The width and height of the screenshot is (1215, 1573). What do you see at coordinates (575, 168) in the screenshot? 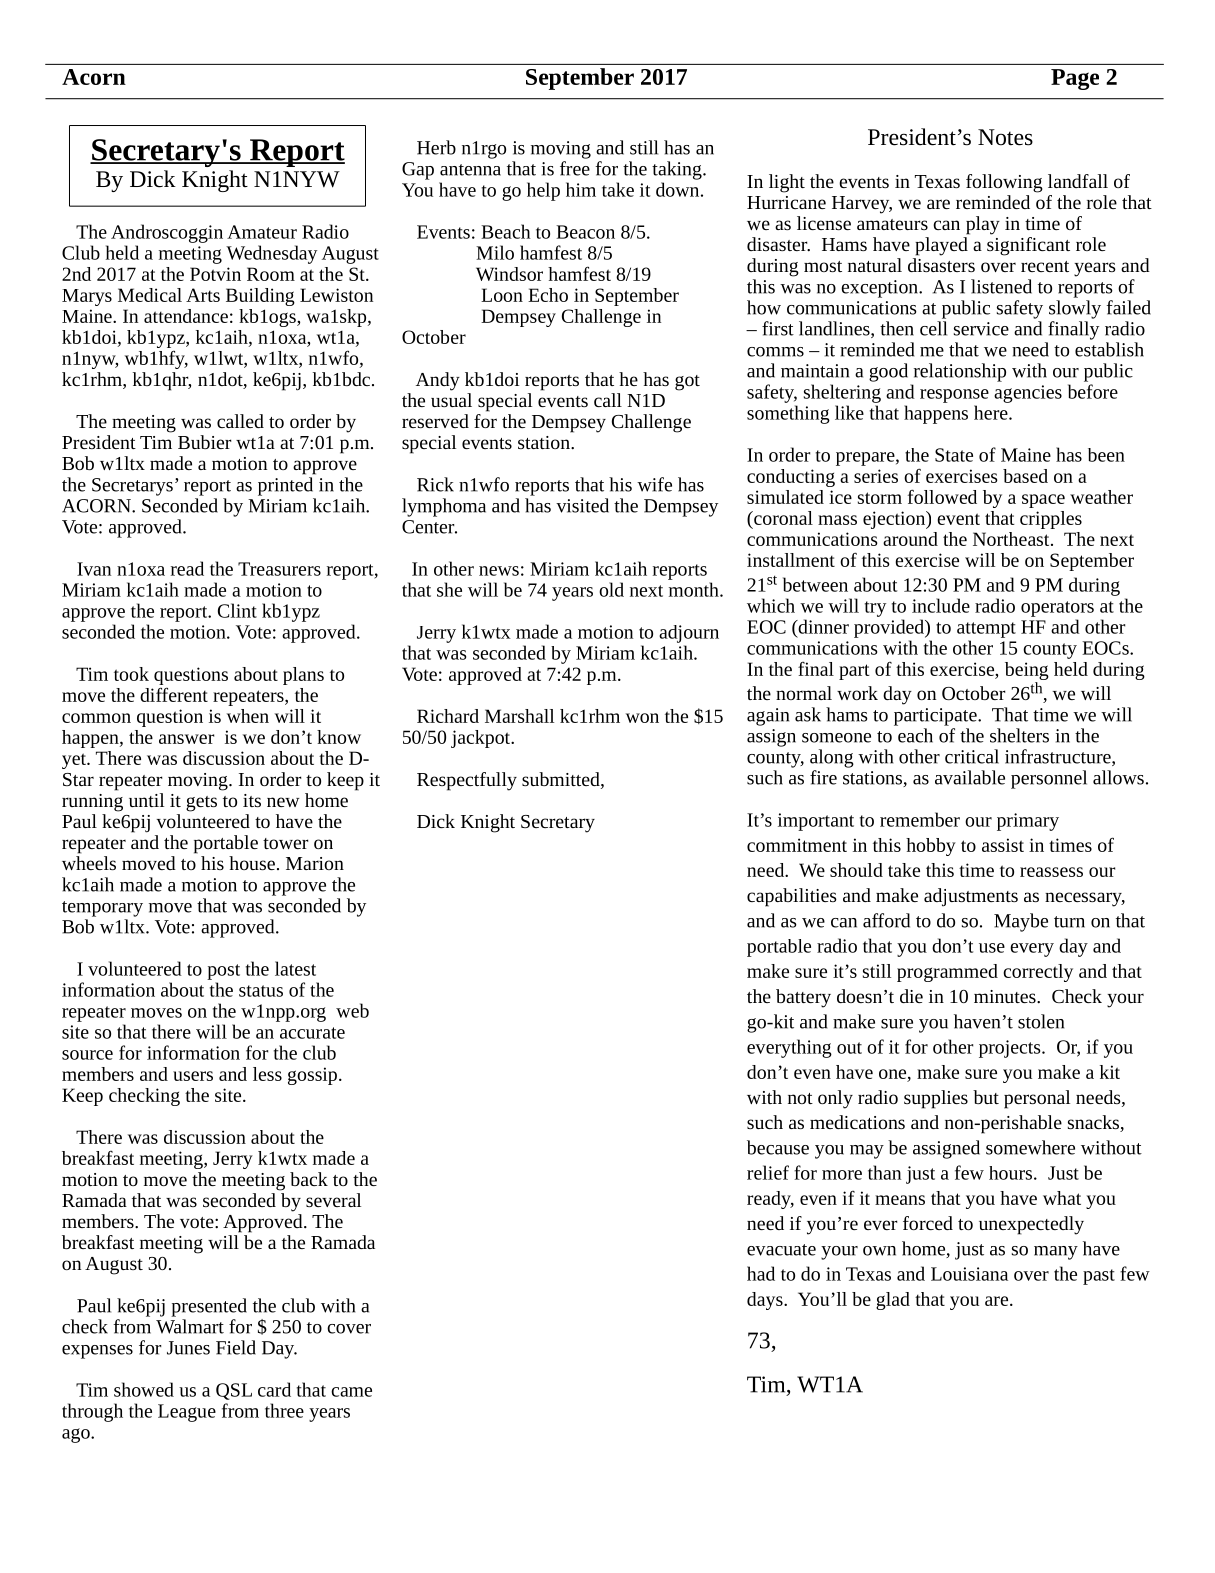
I see `free` at bounding box center [575, 168].
